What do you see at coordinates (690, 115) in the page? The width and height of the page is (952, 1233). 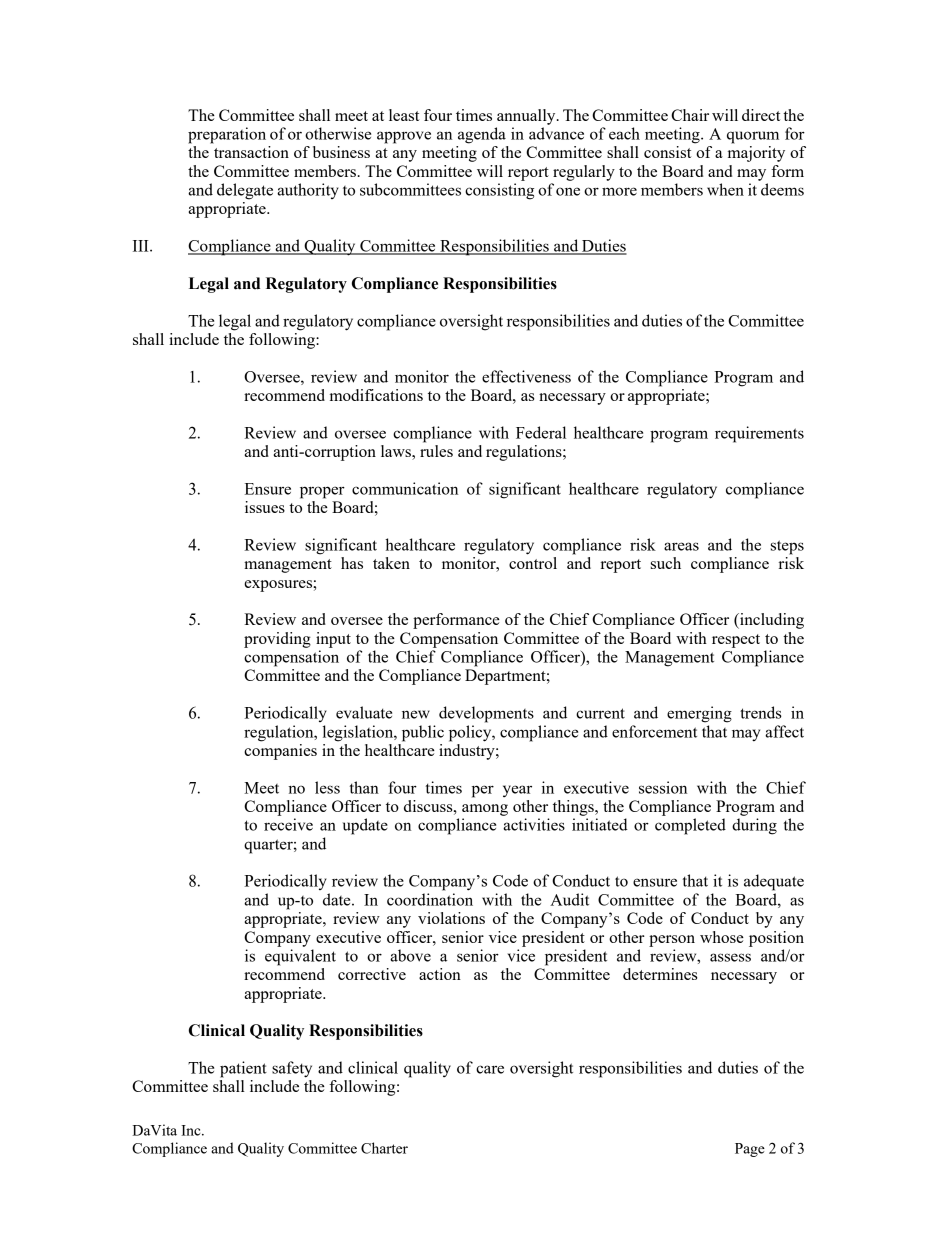 I see `Chair` at bounding box center [690, 115].
